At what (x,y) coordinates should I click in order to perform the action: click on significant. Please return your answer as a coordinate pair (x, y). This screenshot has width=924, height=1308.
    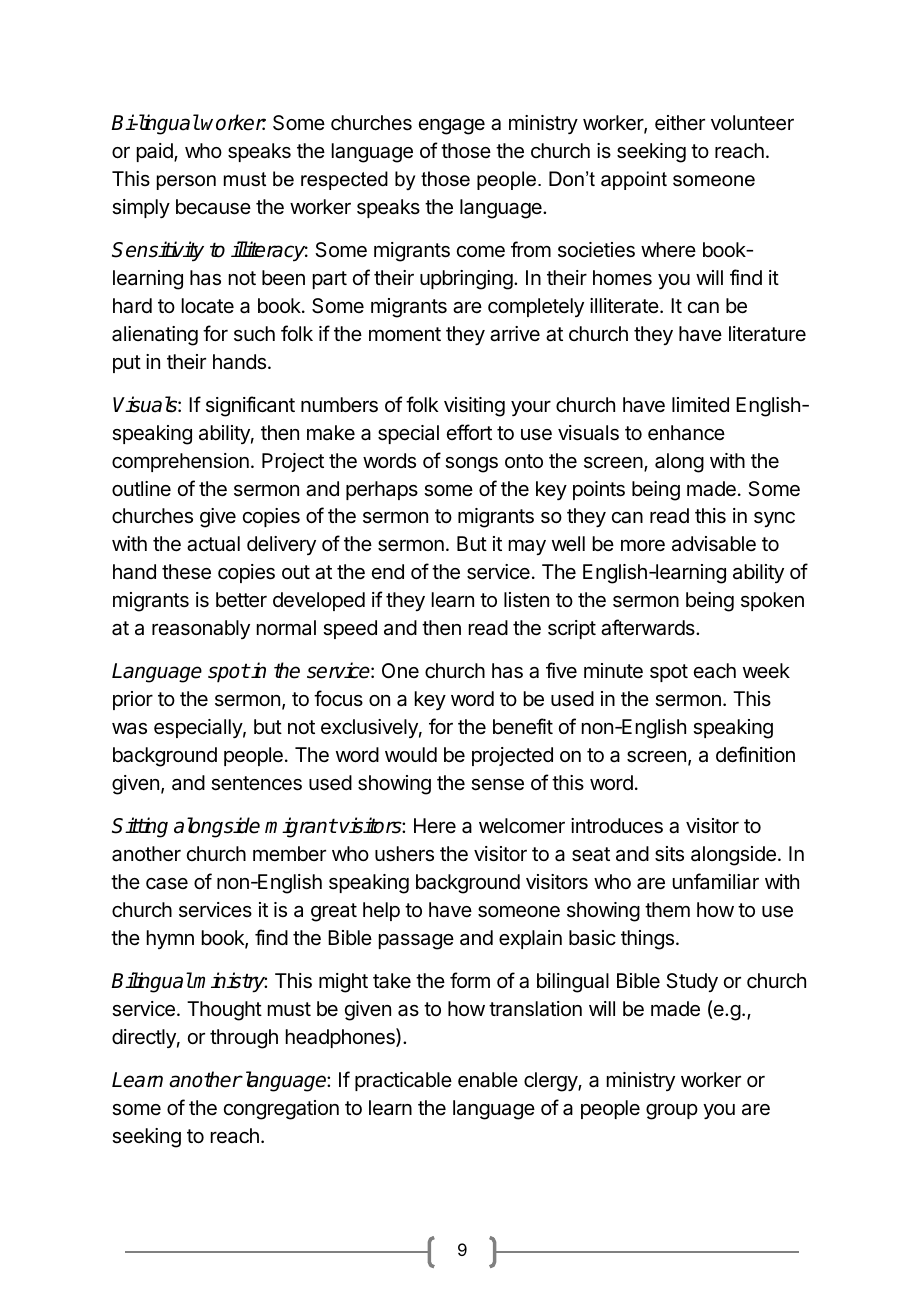
    Looking at the image, I should click on (250, 406).
